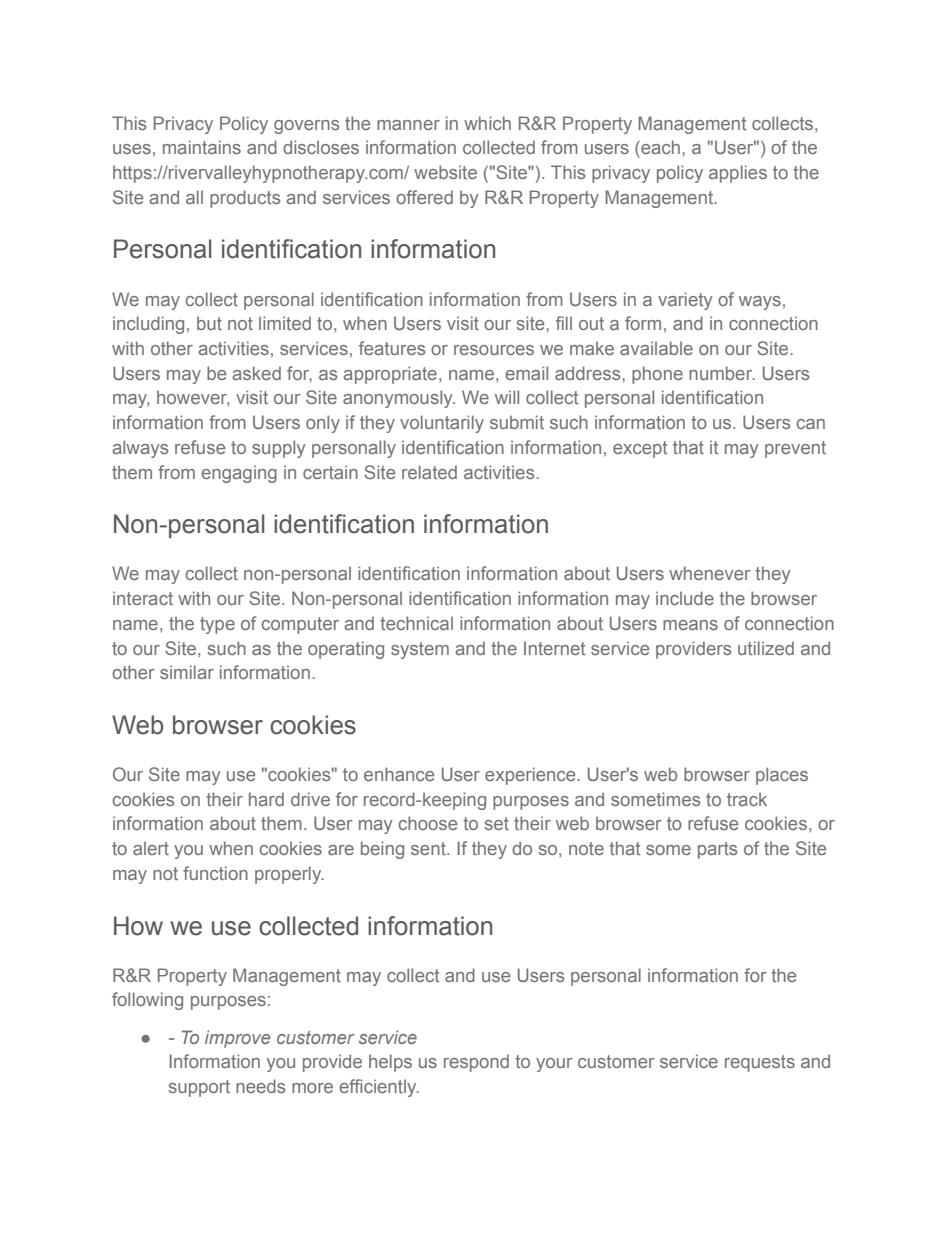 The height and width of the screenshot is (1233, 952). I want to click on type, so click(217, 625).
